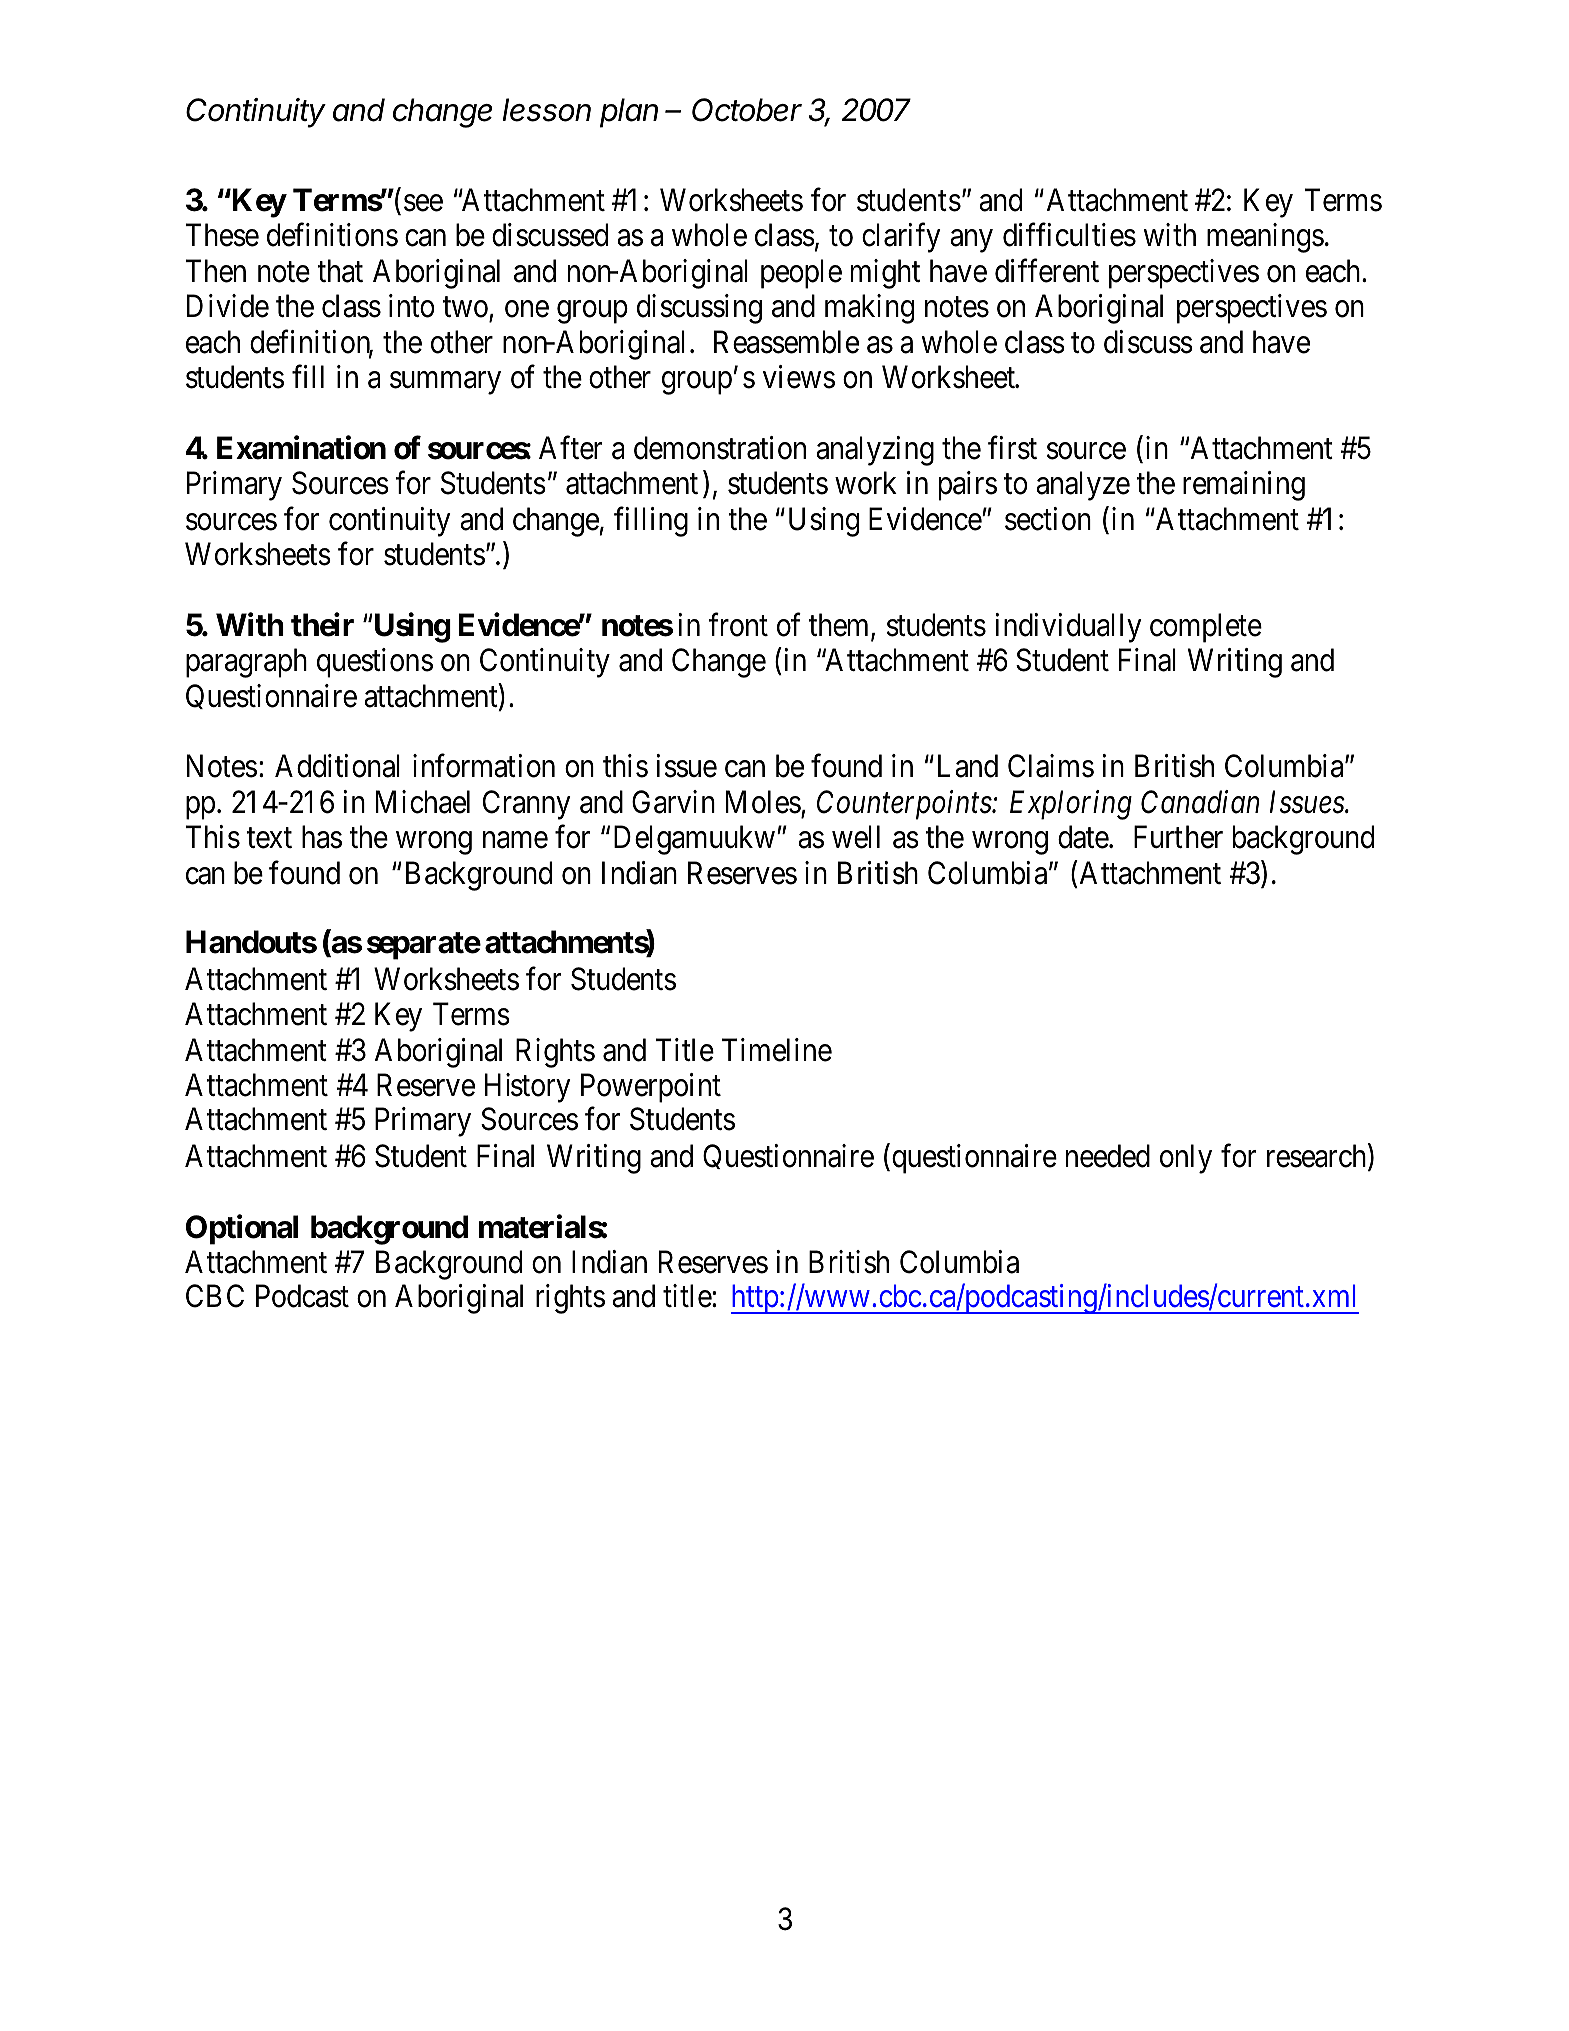  What do you see at coordinates (1047, 271) in the page?
I see `different` at bounding box center [1047, 271].
